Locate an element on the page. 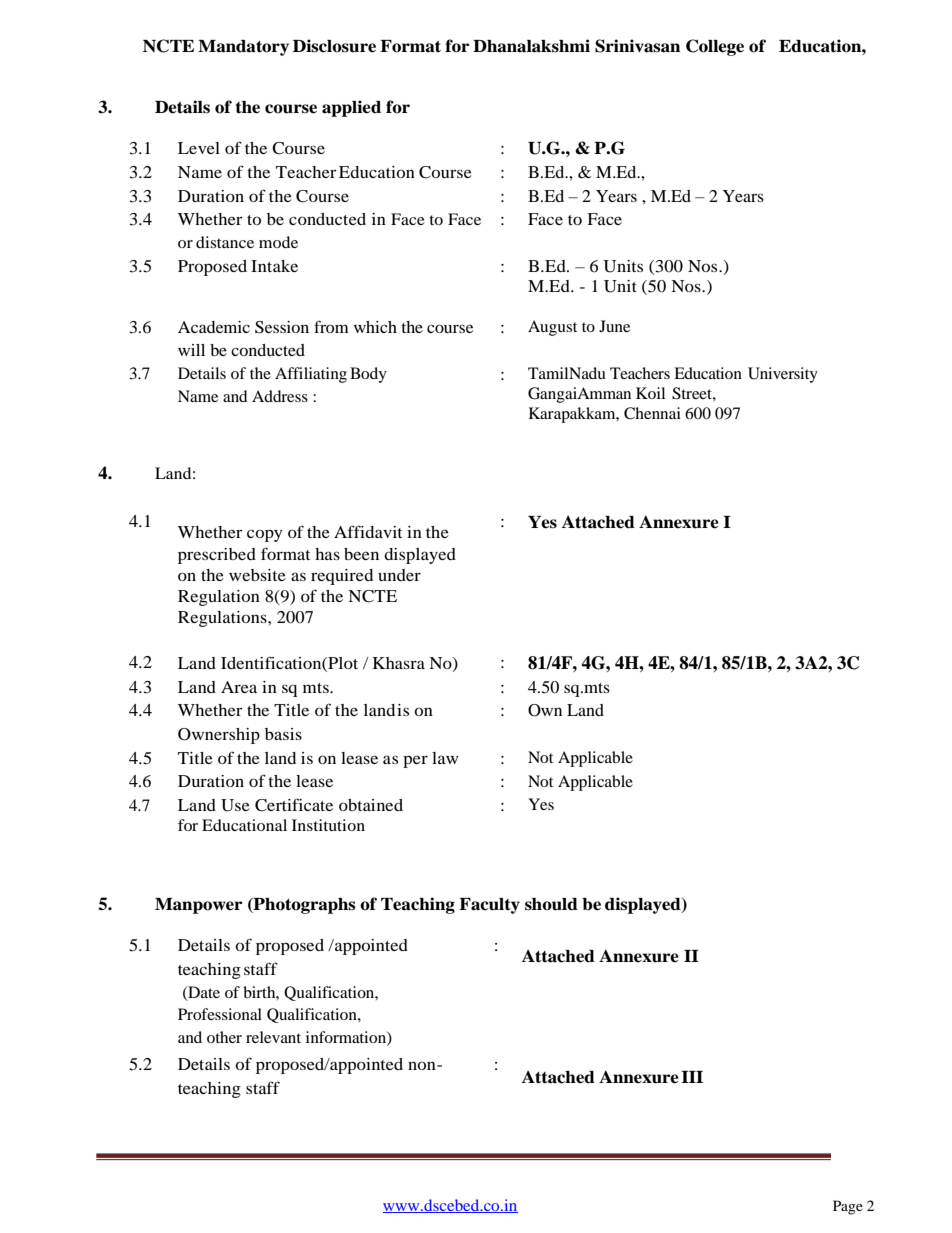  August is located at coordinates (552, 328).
